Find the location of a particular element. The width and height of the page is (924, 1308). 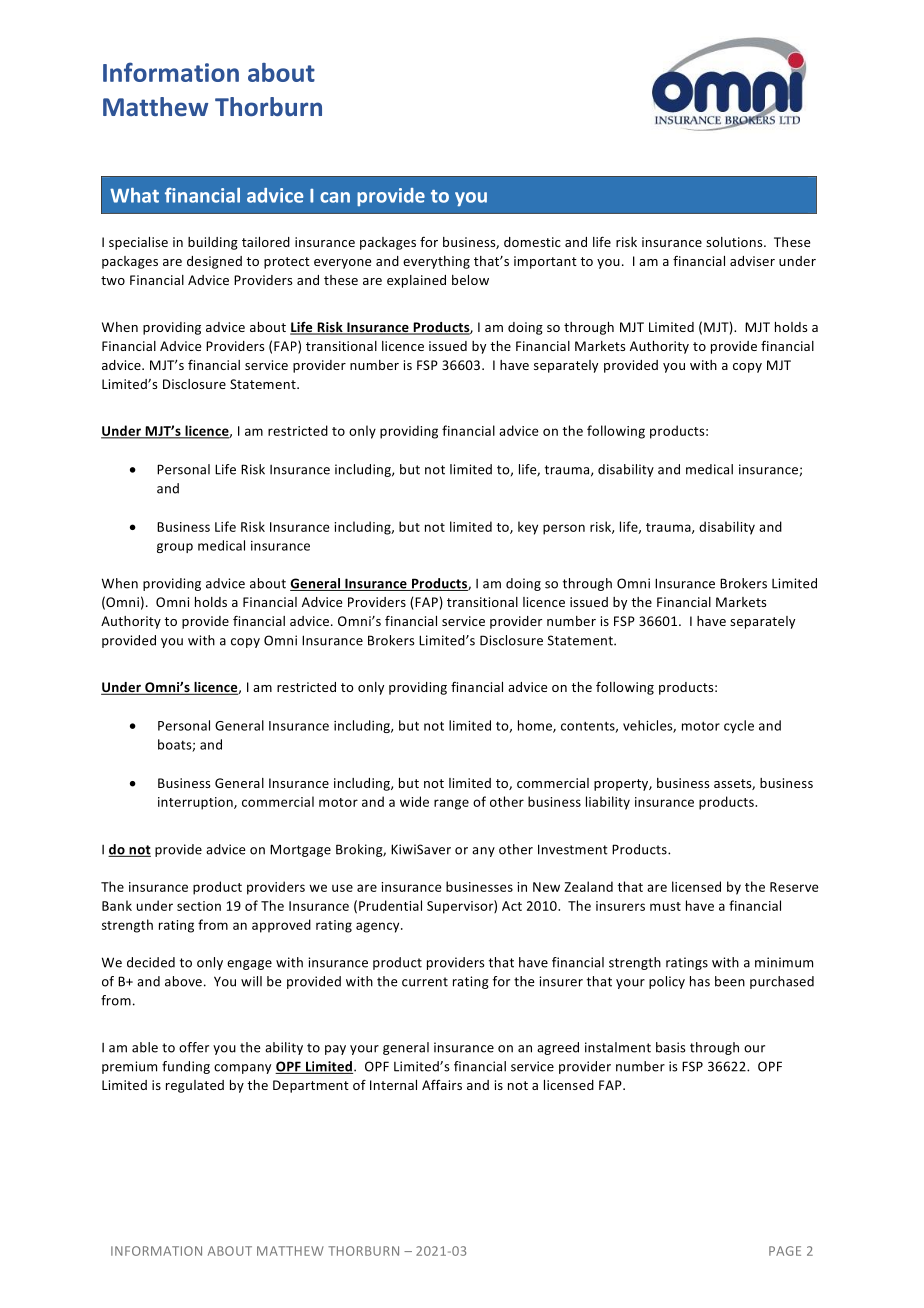

section is located at coordinates (199, 906).
